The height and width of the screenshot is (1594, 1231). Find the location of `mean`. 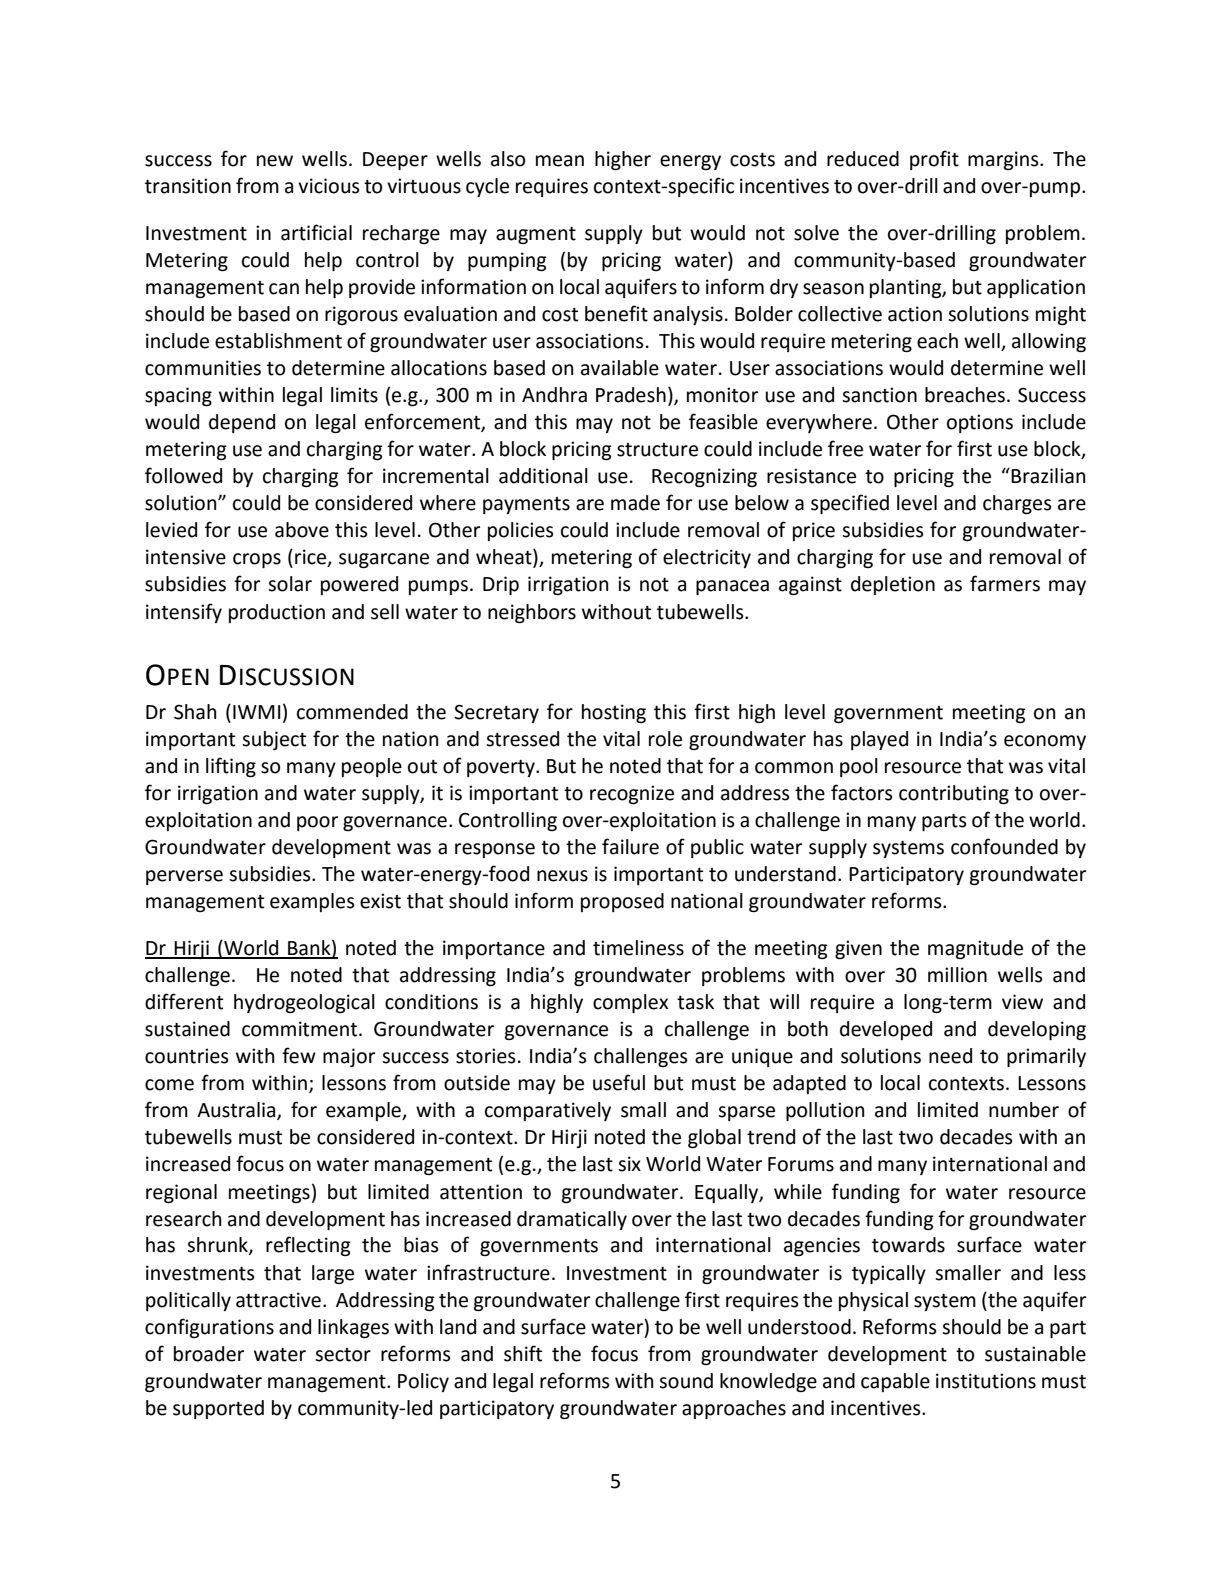

mean is located at coordinates (560, 161).
